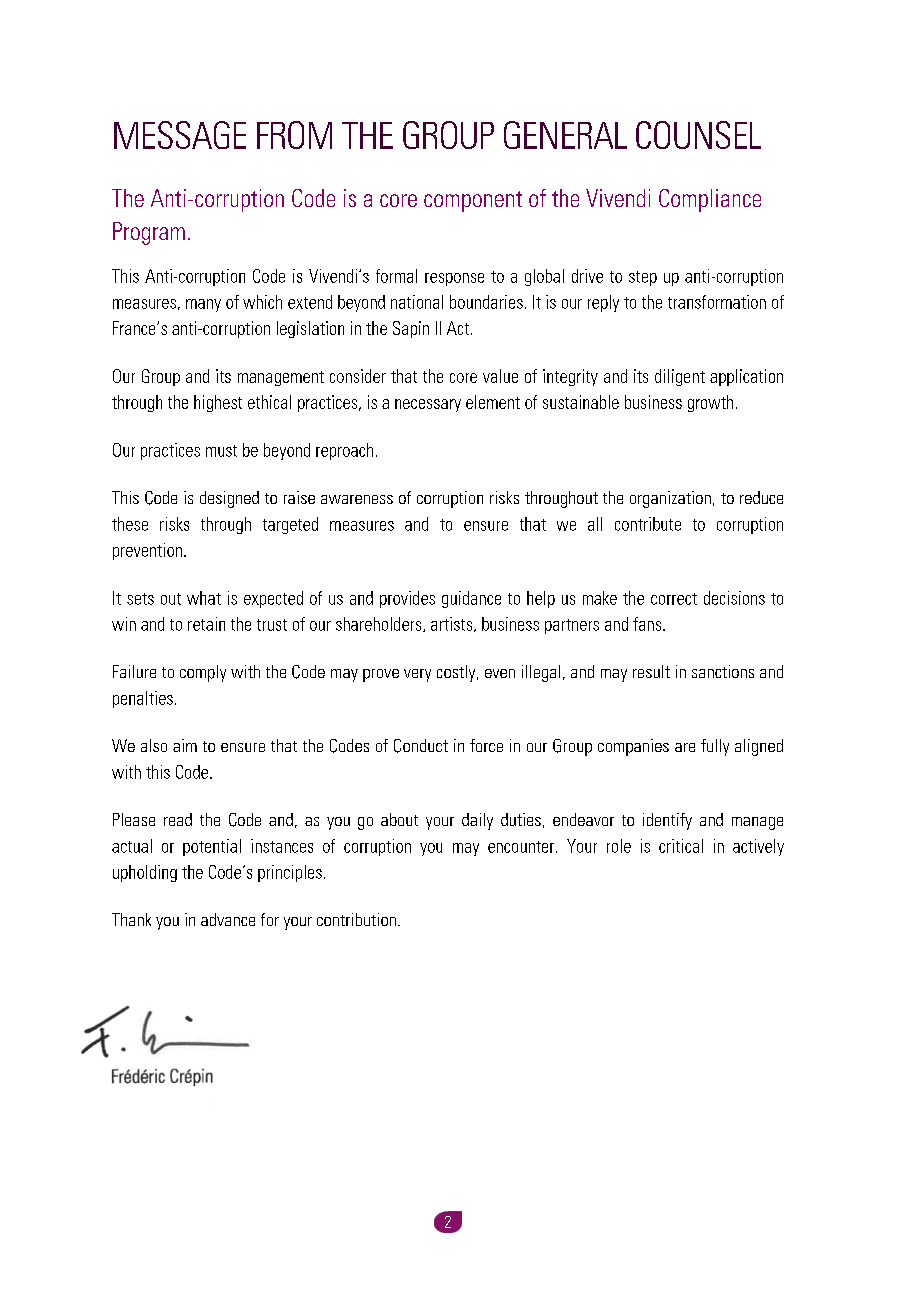 This screenshot has height=1308, width=924. Describe the element at coordinates (185, 745) in the screenshot. I see `aim` at that location.
